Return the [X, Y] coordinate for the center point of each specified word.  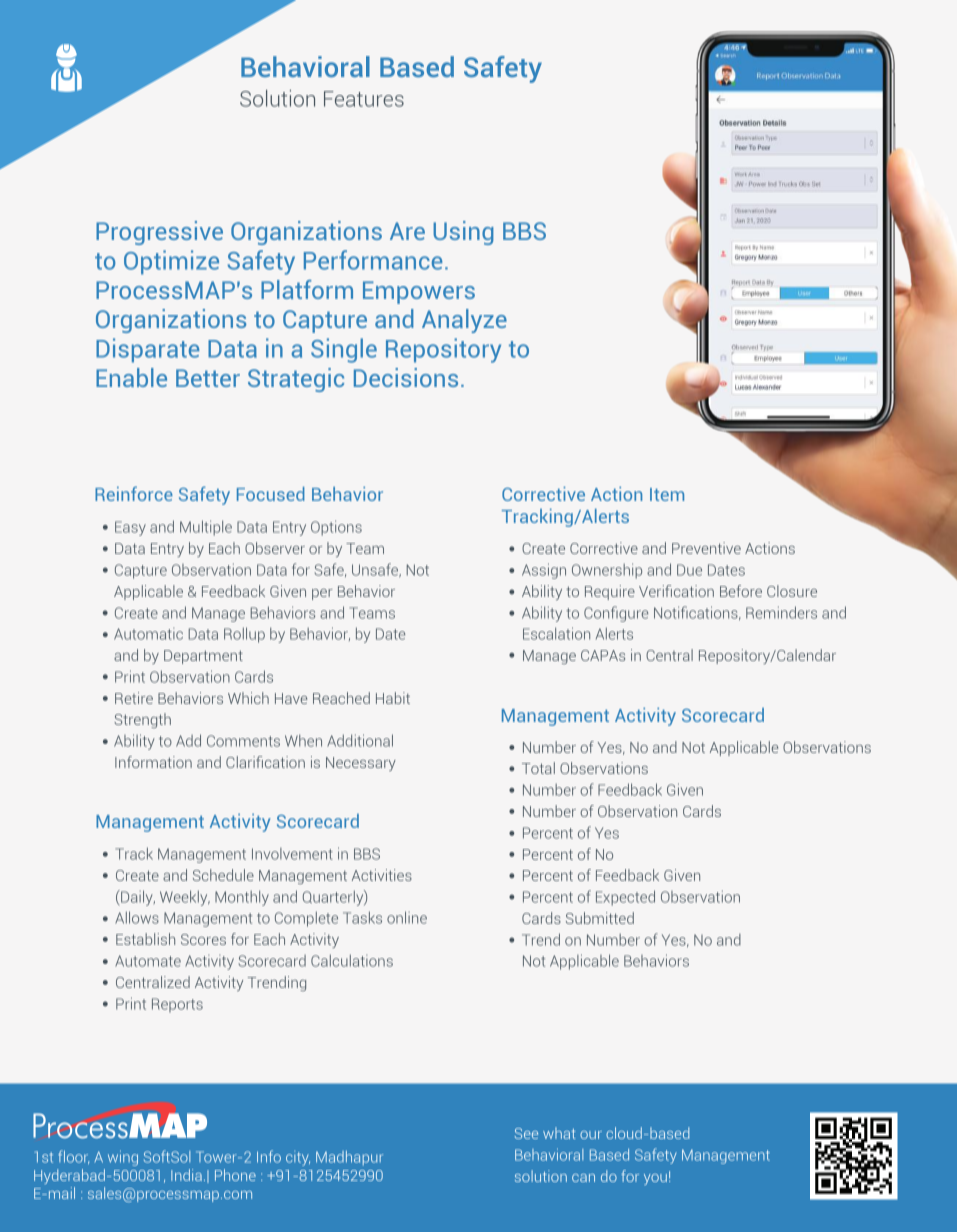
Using [463, 233]
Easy [130, 528]
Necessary [361, 764]
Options [336, 528]
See [526, 1133]
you [655, 1179]
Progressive [159, 233]
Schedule [223, 875]
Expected [625, 898]
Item [667, 494]
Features [364, 99]
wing [123, 1158]
